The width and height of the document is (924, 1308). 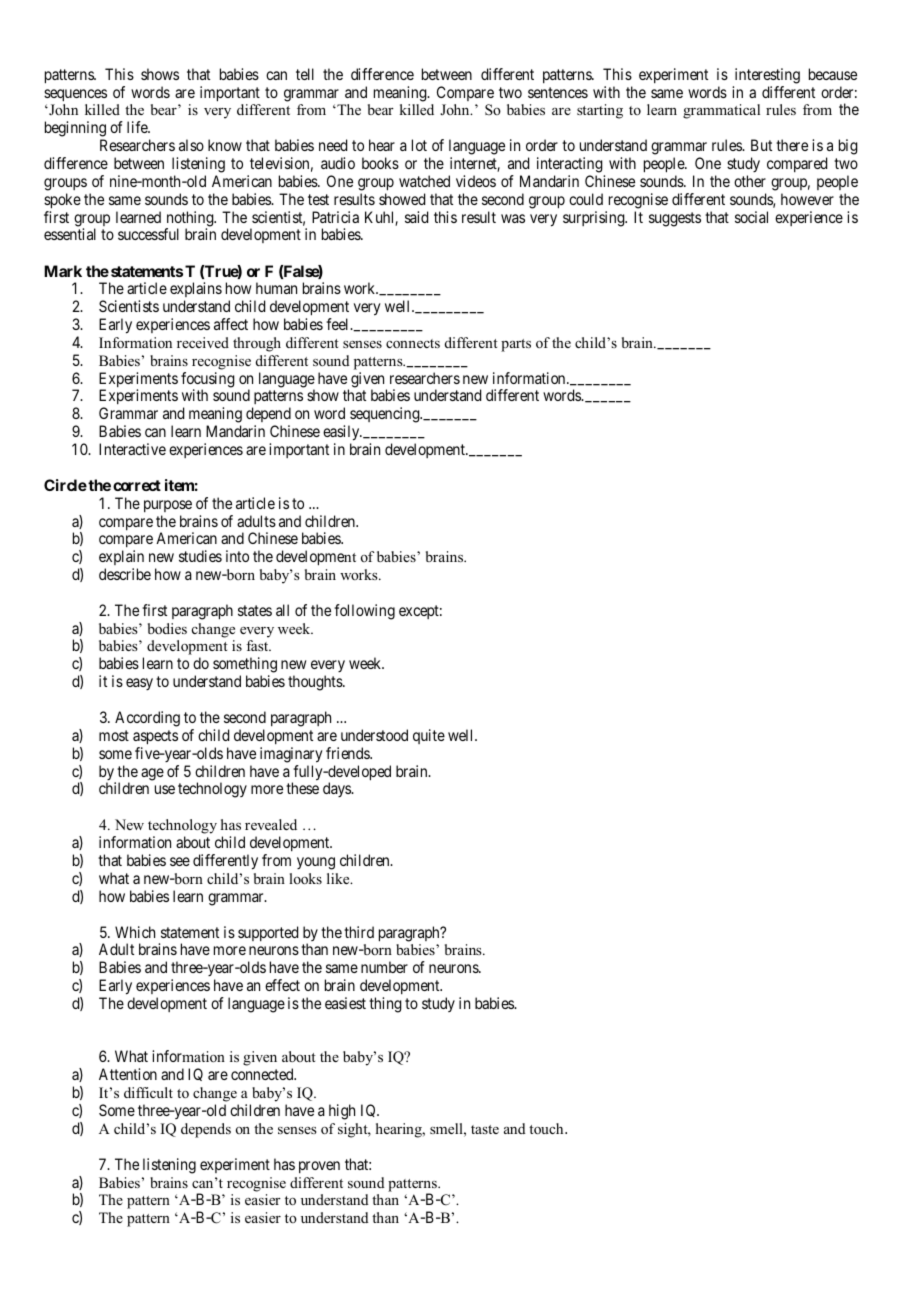 I want to click on Interactive, so click(x=132, y=449).
